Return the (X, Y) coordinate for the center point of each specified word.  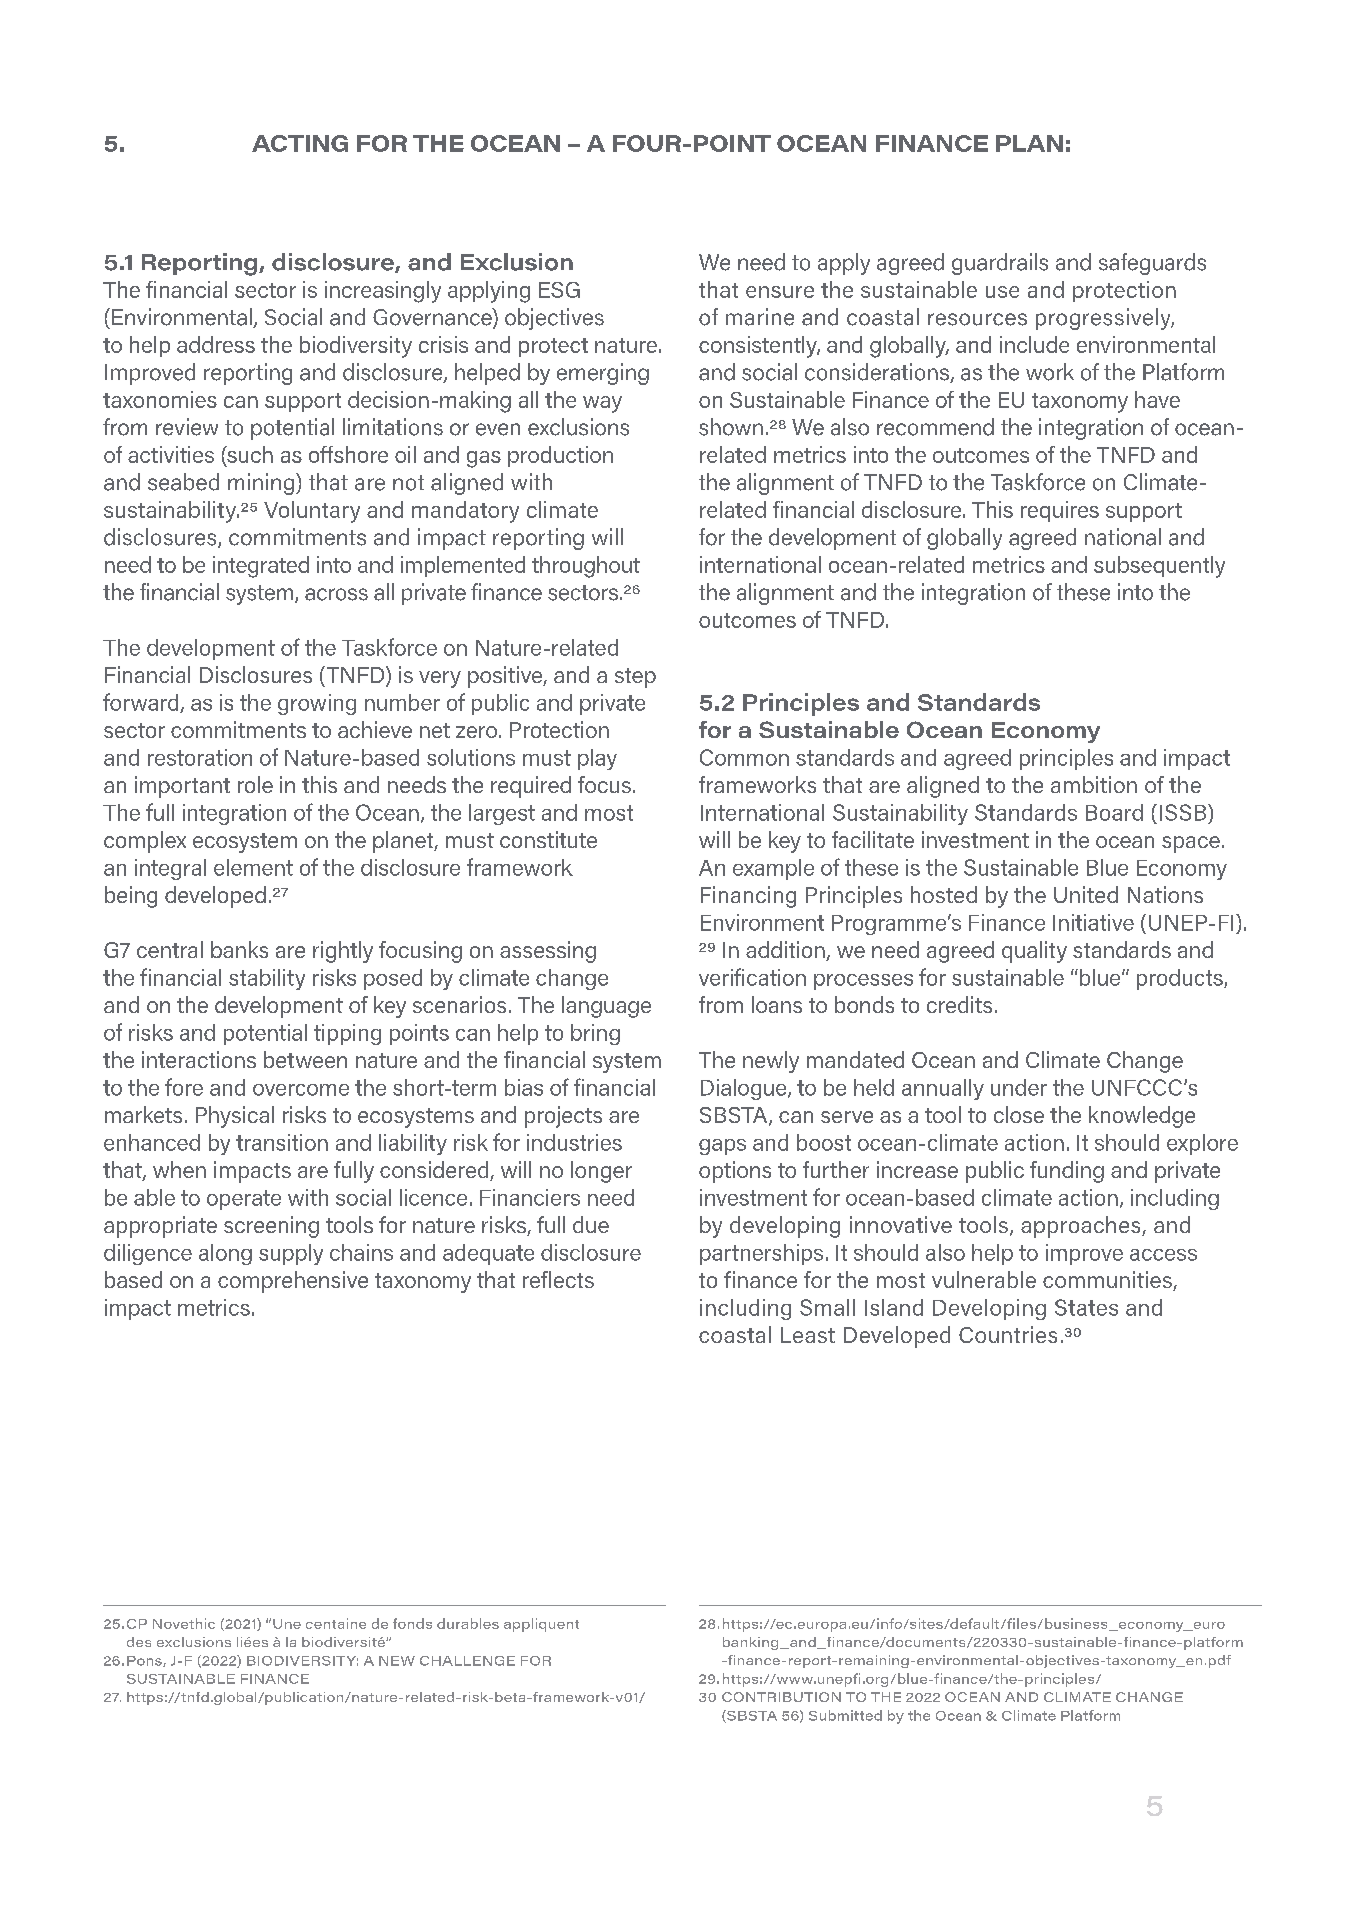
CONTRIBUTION (781, 1697)
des (139, 1642)
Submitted (845, 1715)
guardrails (1000, 264)
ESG (559, 290)
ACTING (300, 143)
